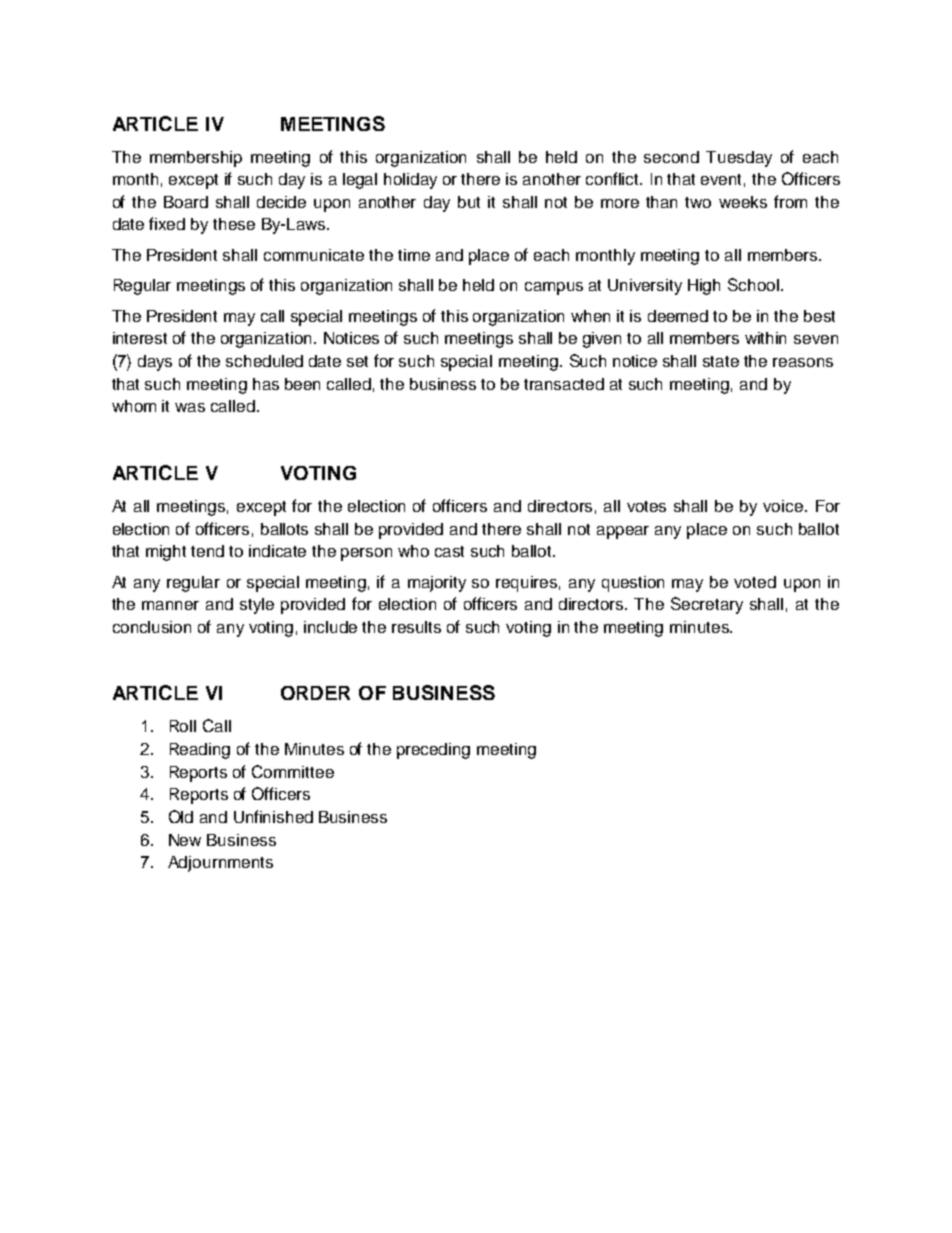 The image size is (952, 1233). I want to click on style, so click(257, 606).
